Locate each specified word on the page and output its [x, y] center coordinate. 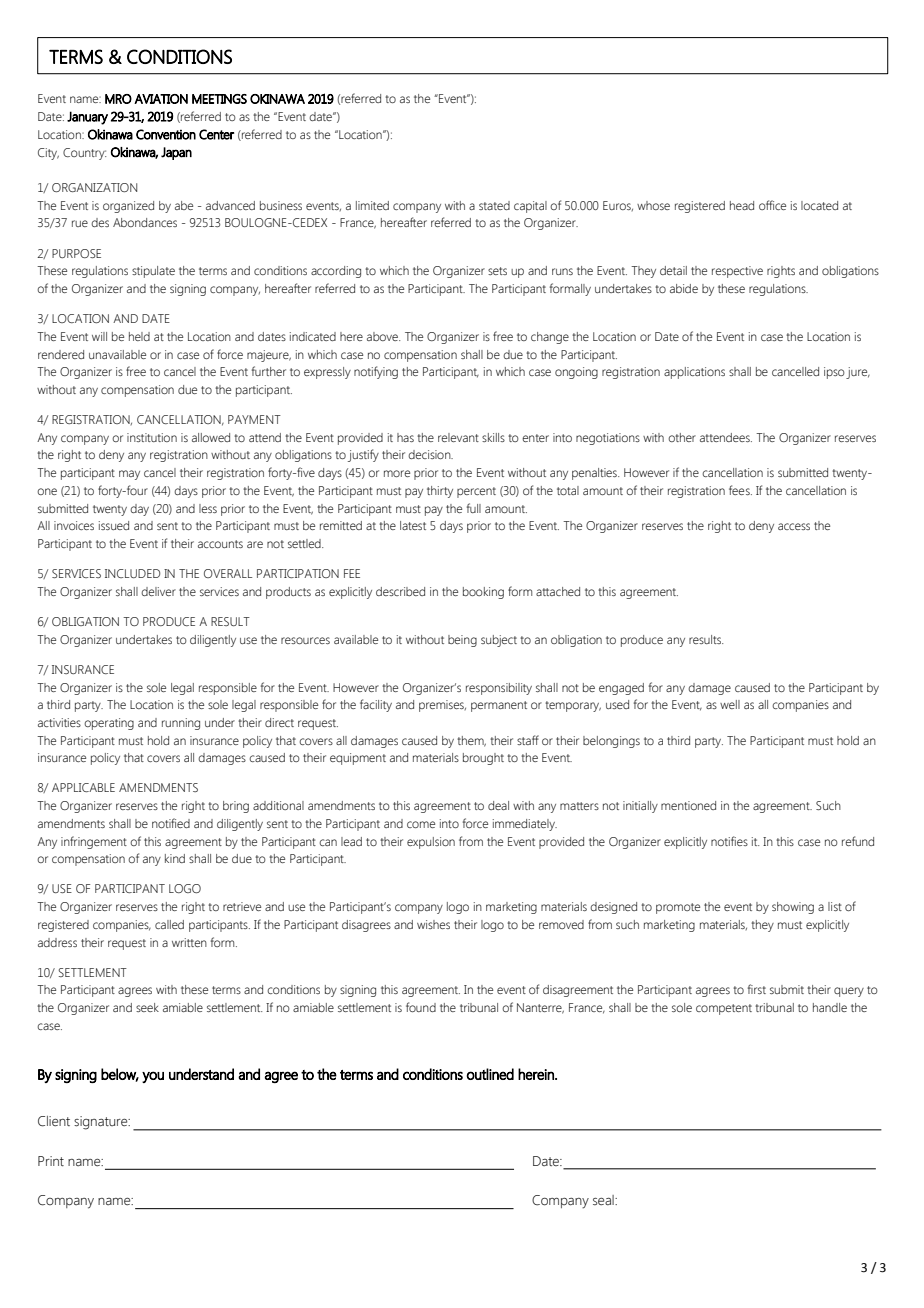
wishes [433, 924]
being [462, 641]
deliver [158, 591]
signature [102, 1123]
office [772, 205]
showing [793, 908]
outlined [490, 1074]
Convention [166, 134]
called [169, 924]
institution [152, 437]
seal [604, 1200]
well [730, 704]
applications [694, 373]
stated [494, 205]
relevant [458, 437]
